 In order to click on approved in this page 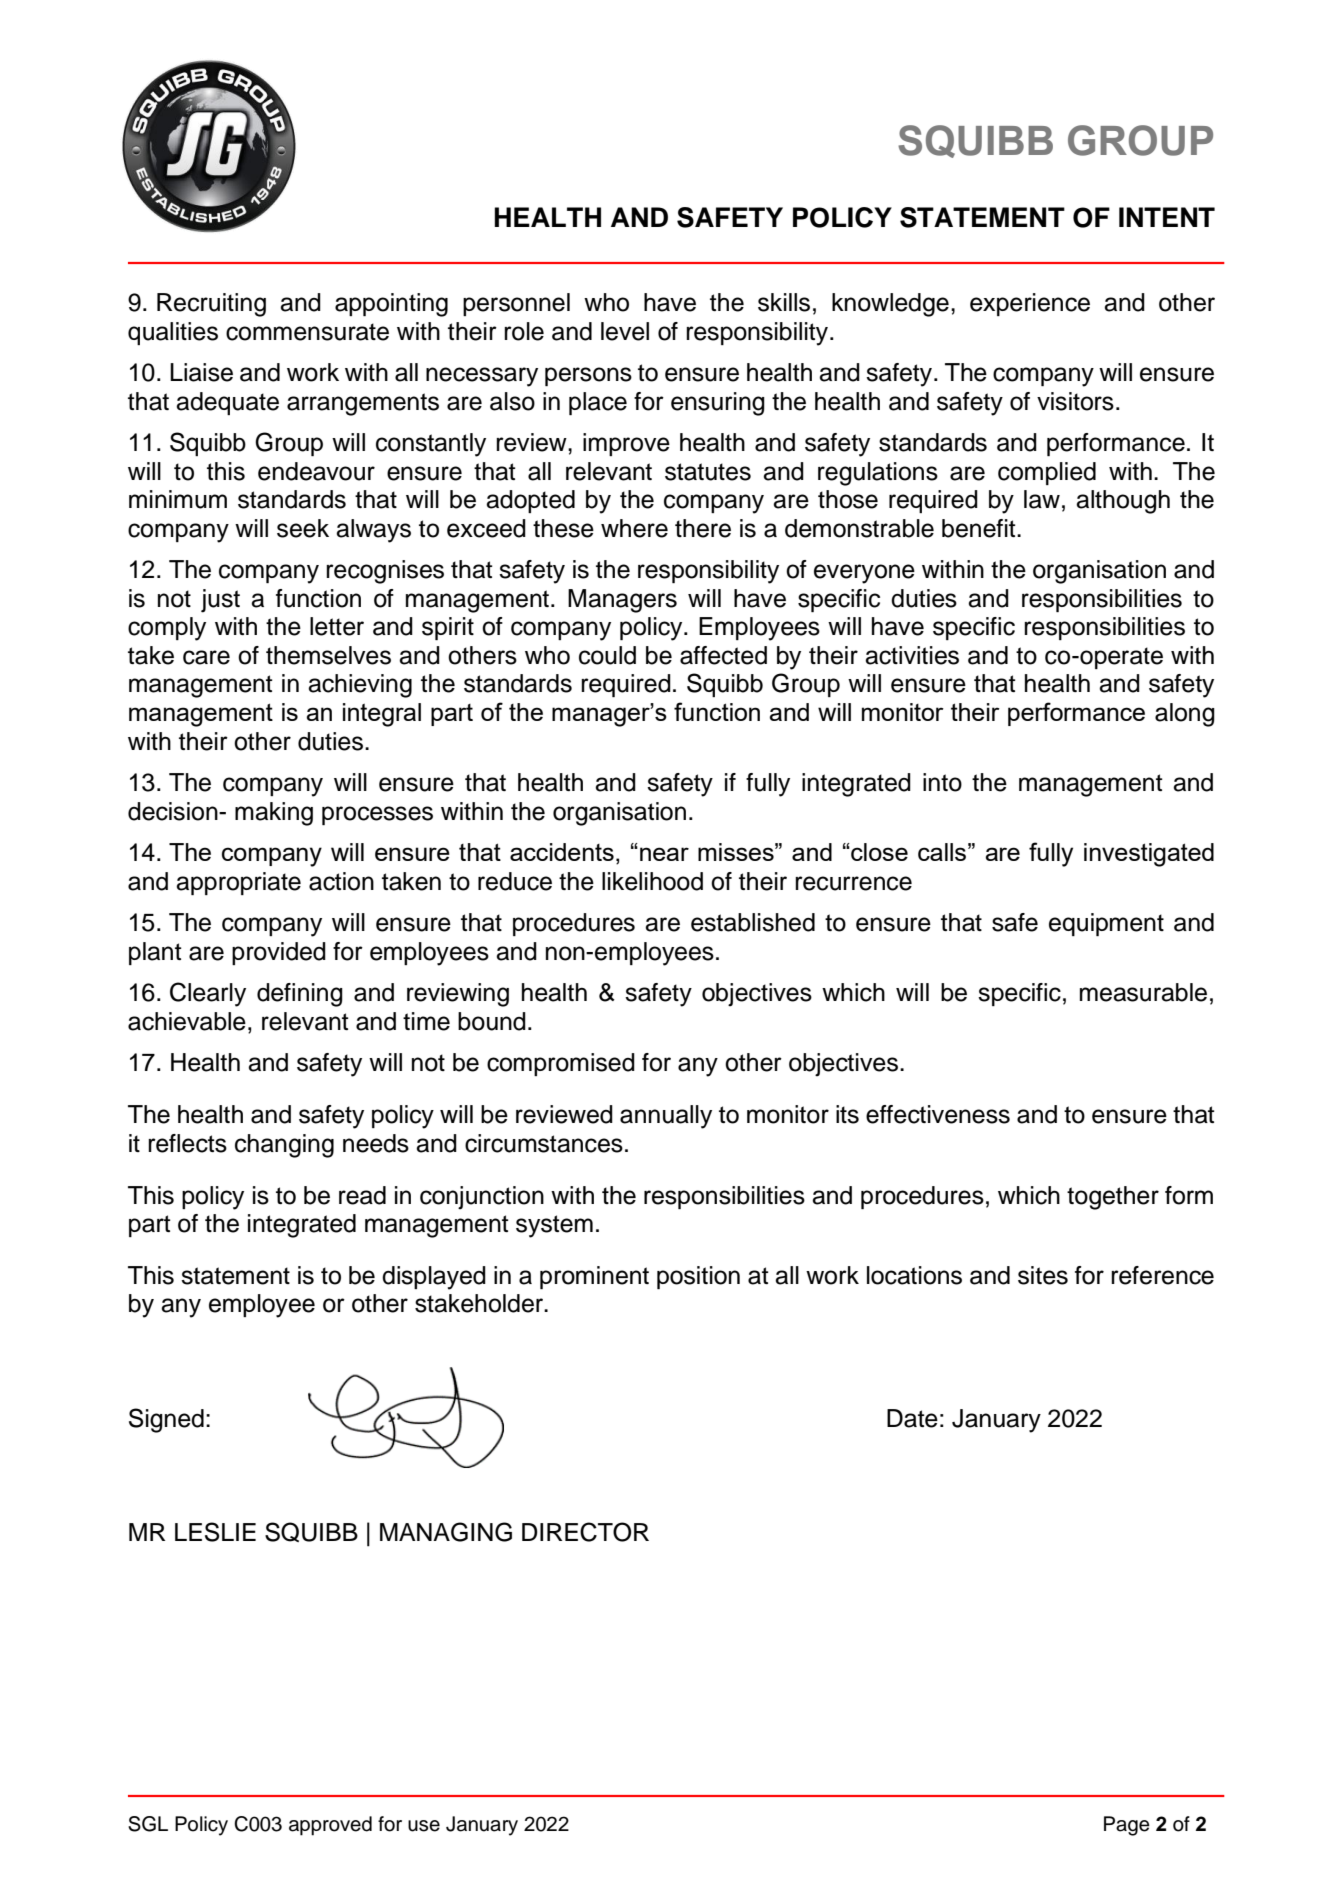, I will do `click(330, 1826)`.
